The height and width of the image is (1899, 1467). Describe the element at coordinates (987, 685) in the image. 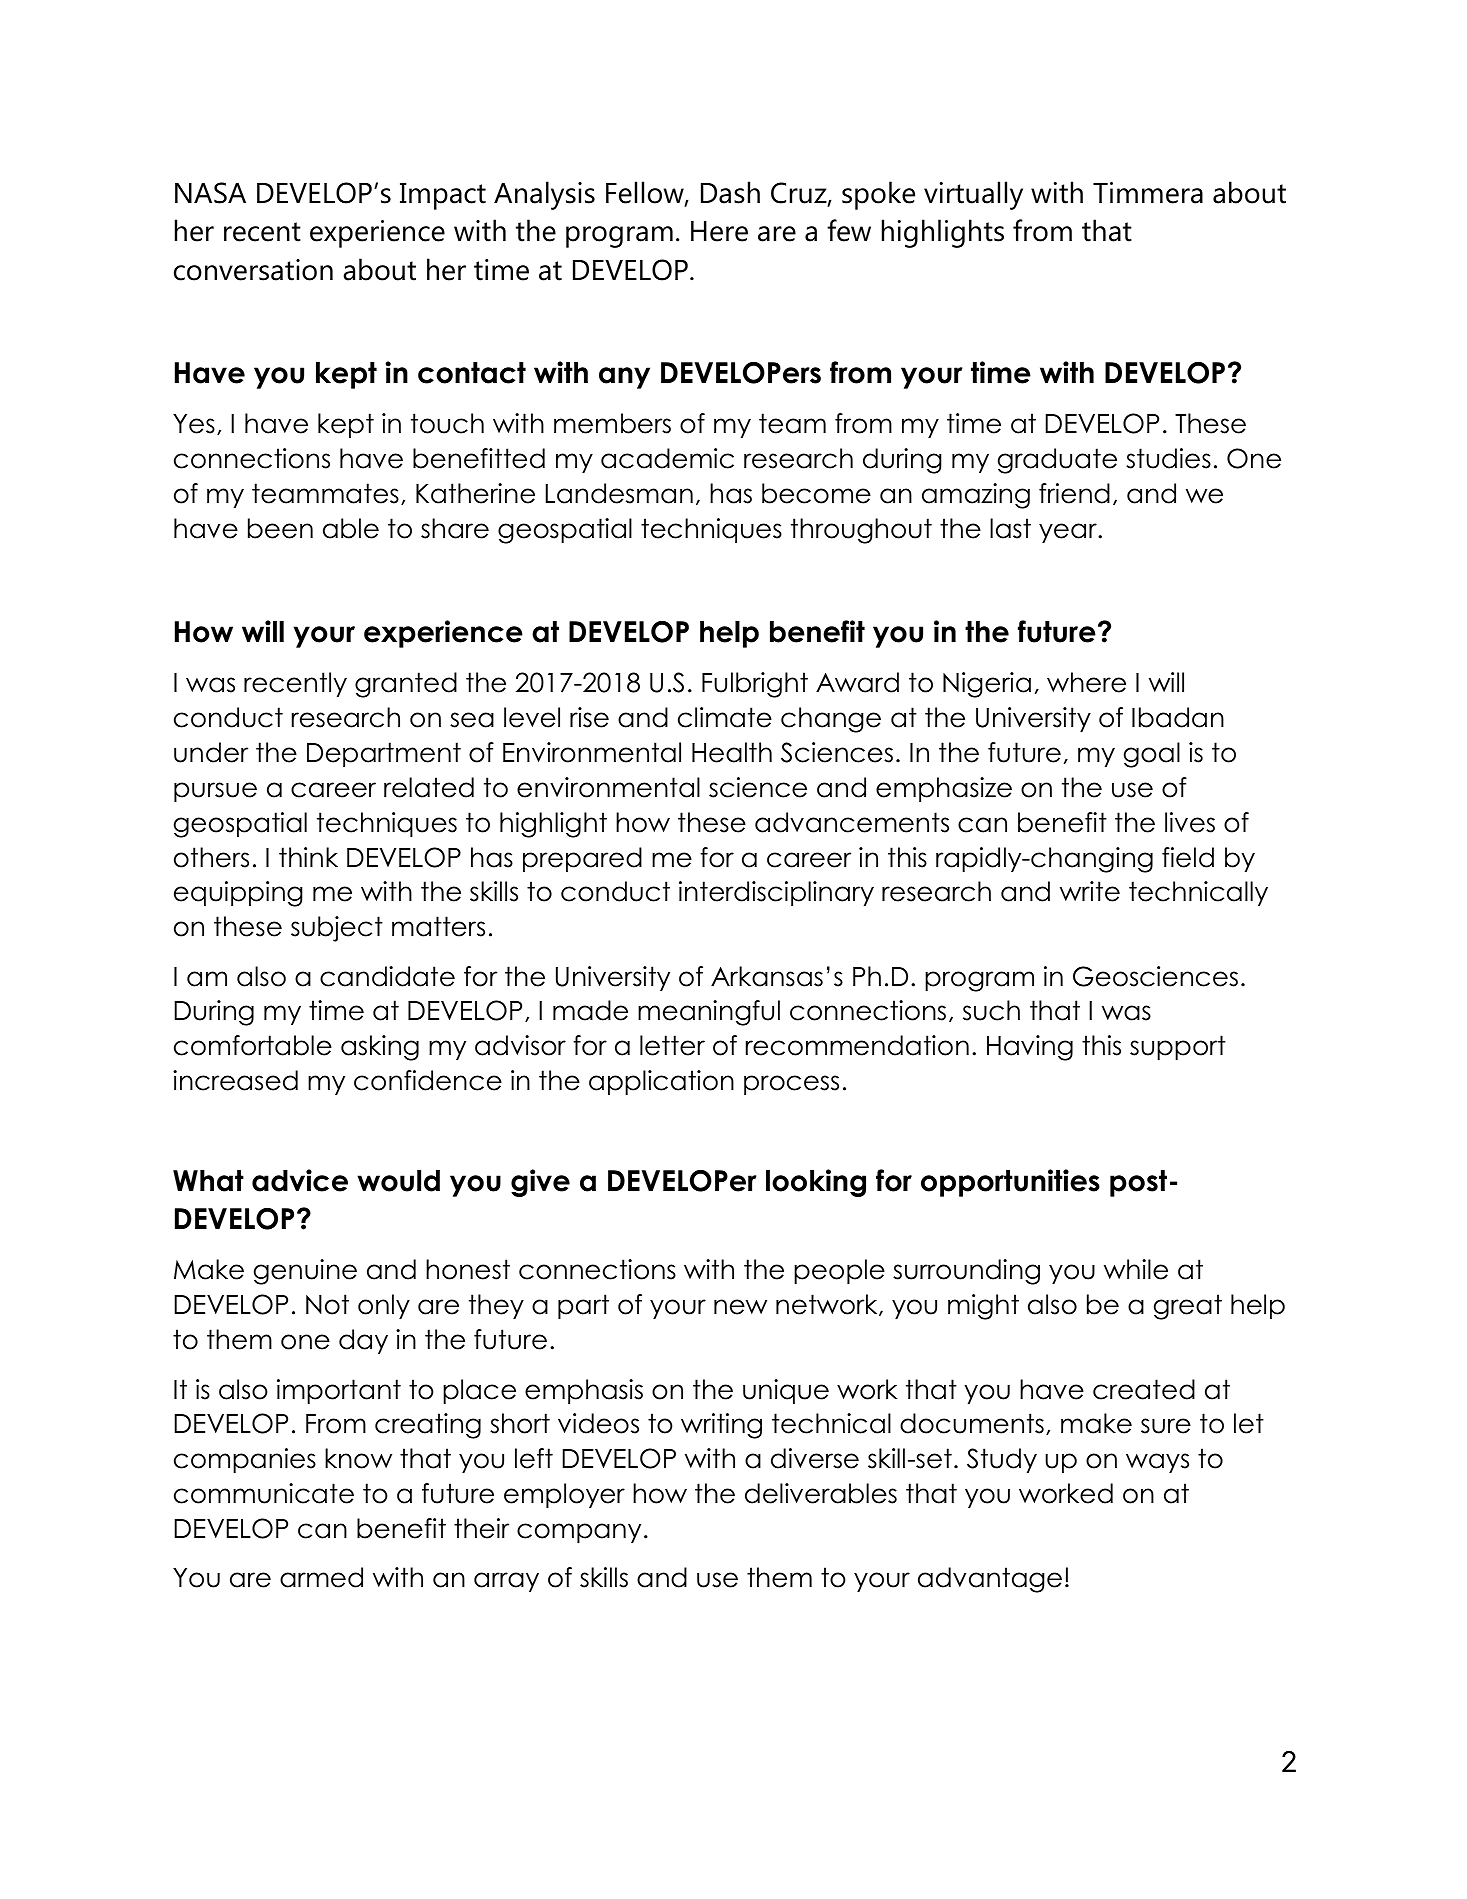

I see `Nigeria` at that location.
